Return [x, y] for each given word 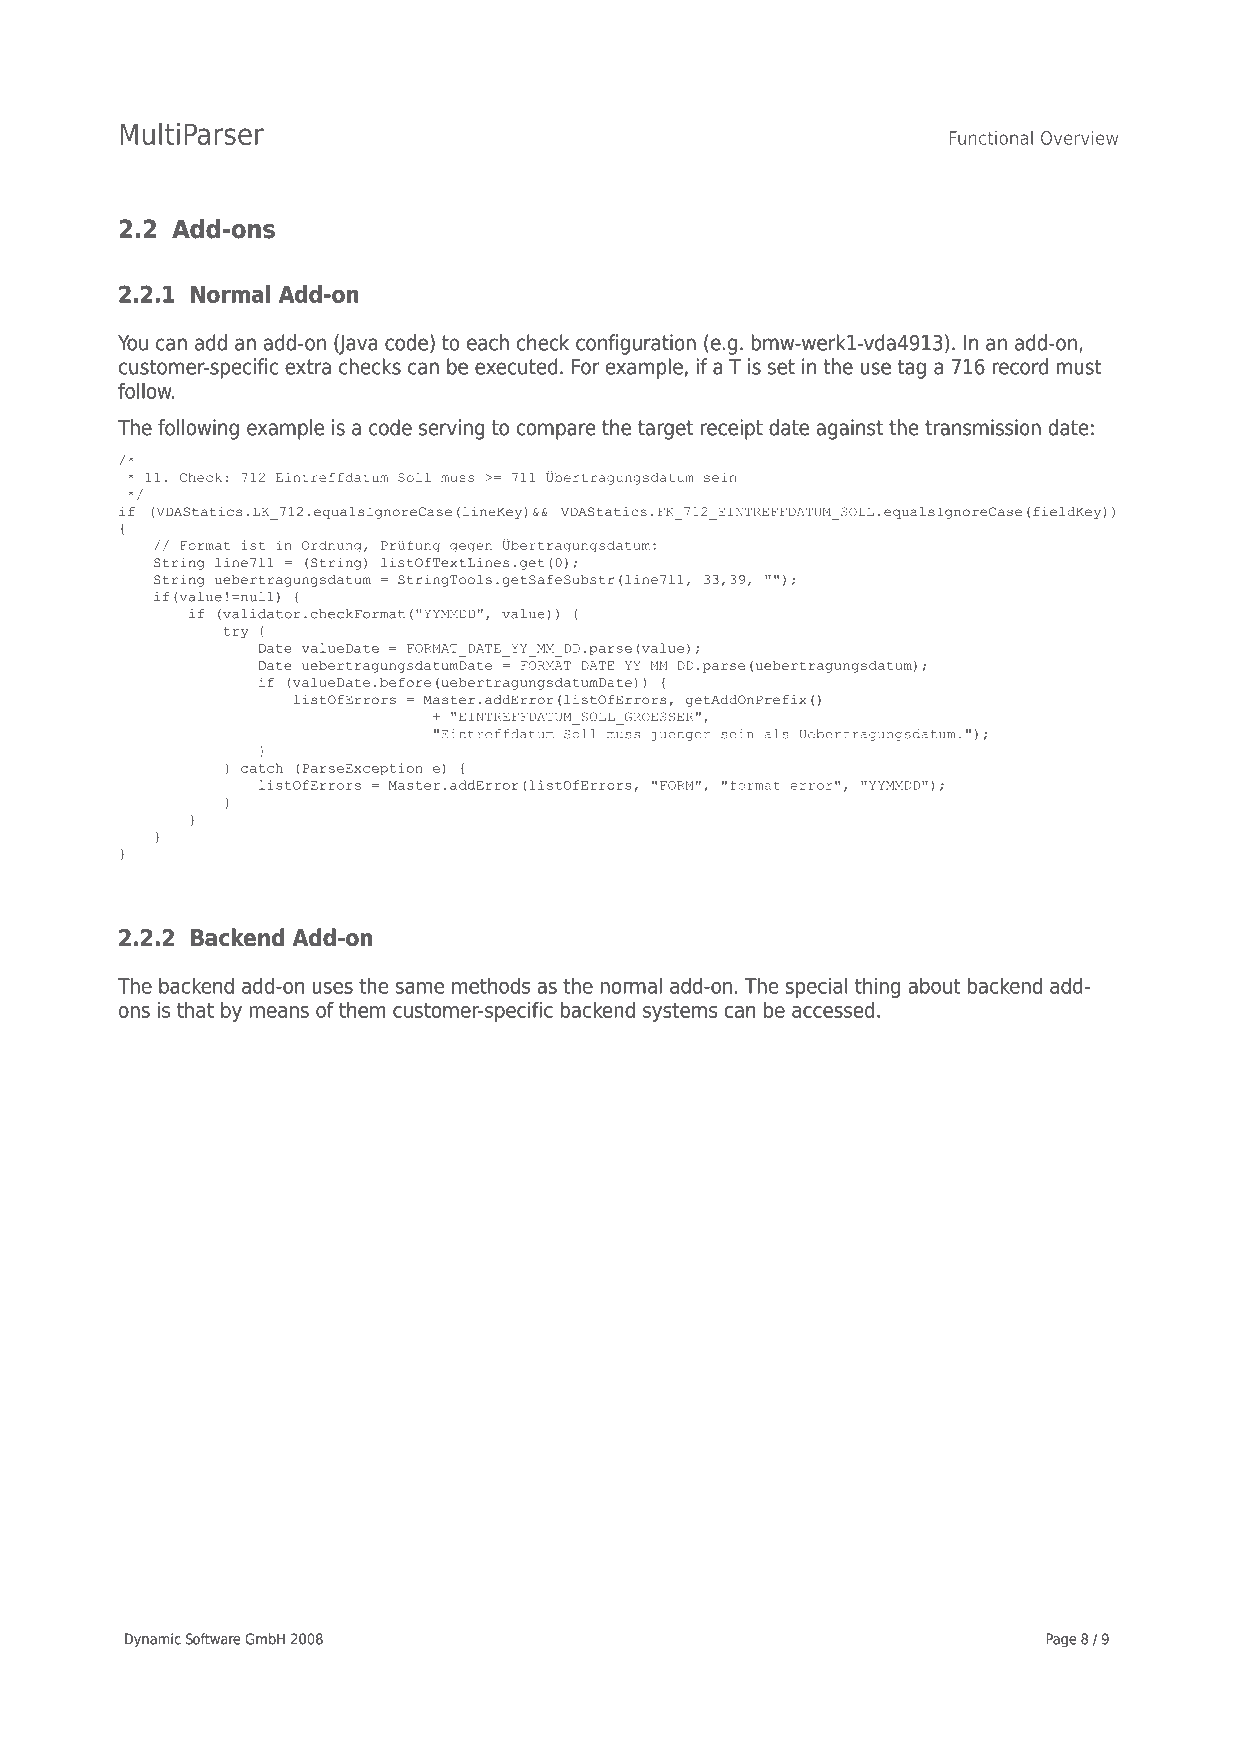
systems [680, 1012]
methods [491, 985]
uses [332, 988]
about [934, 985]
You [133, 343]
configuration [636, 344]
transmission [983, 427]
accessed [833, 1010]
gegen [471, 548]
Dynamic [153, 1640]
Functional [991, 137]
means [279, 1012]
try [236, 632]
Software [213, 1639]
